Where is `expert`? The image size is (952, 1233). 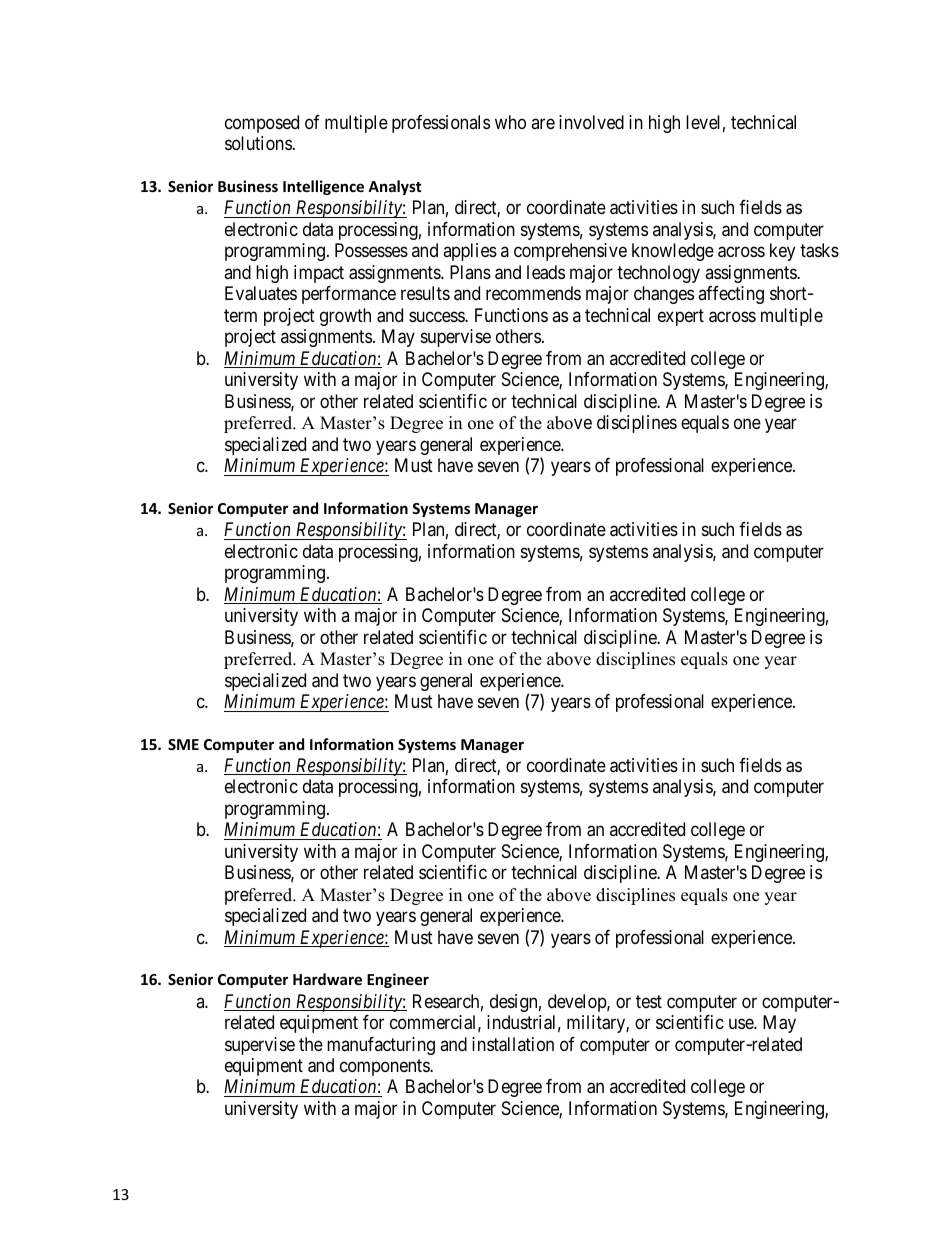 expert is located at coordinates (681, 317).
